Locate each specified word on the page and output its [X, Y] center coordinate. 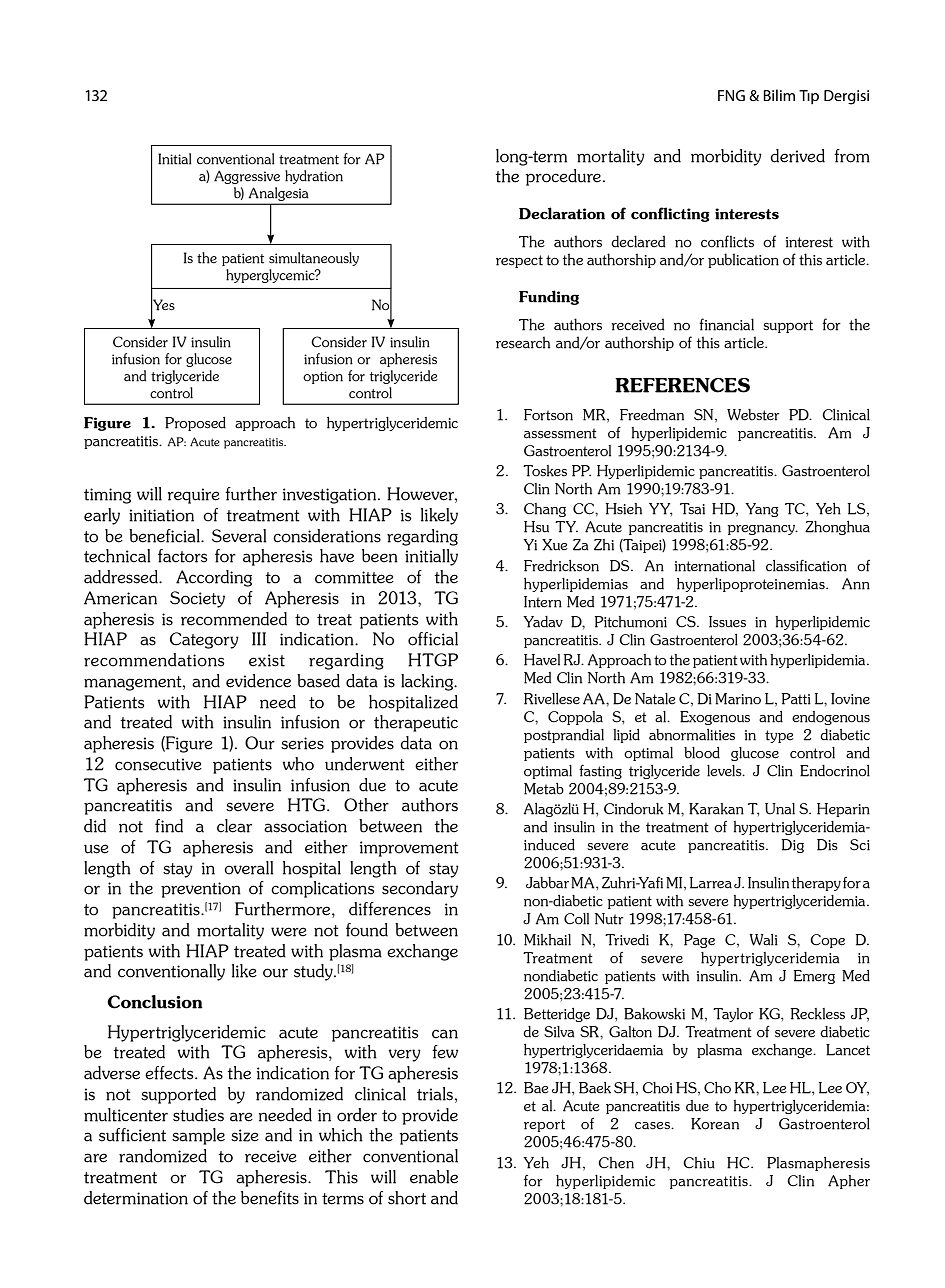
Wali [763, 940]
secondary [420, 889]
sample [198, 1136]
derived [797, 156]
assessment [560, 433]
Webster [753, 415]
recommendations [154, 660]
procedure [563, 177]
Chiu [699, 1163]
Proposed [195, 424]
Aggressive [247, 177]
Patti [796, 699]
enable [434, 1177]
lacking [428, 682]
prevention [201, 890]
